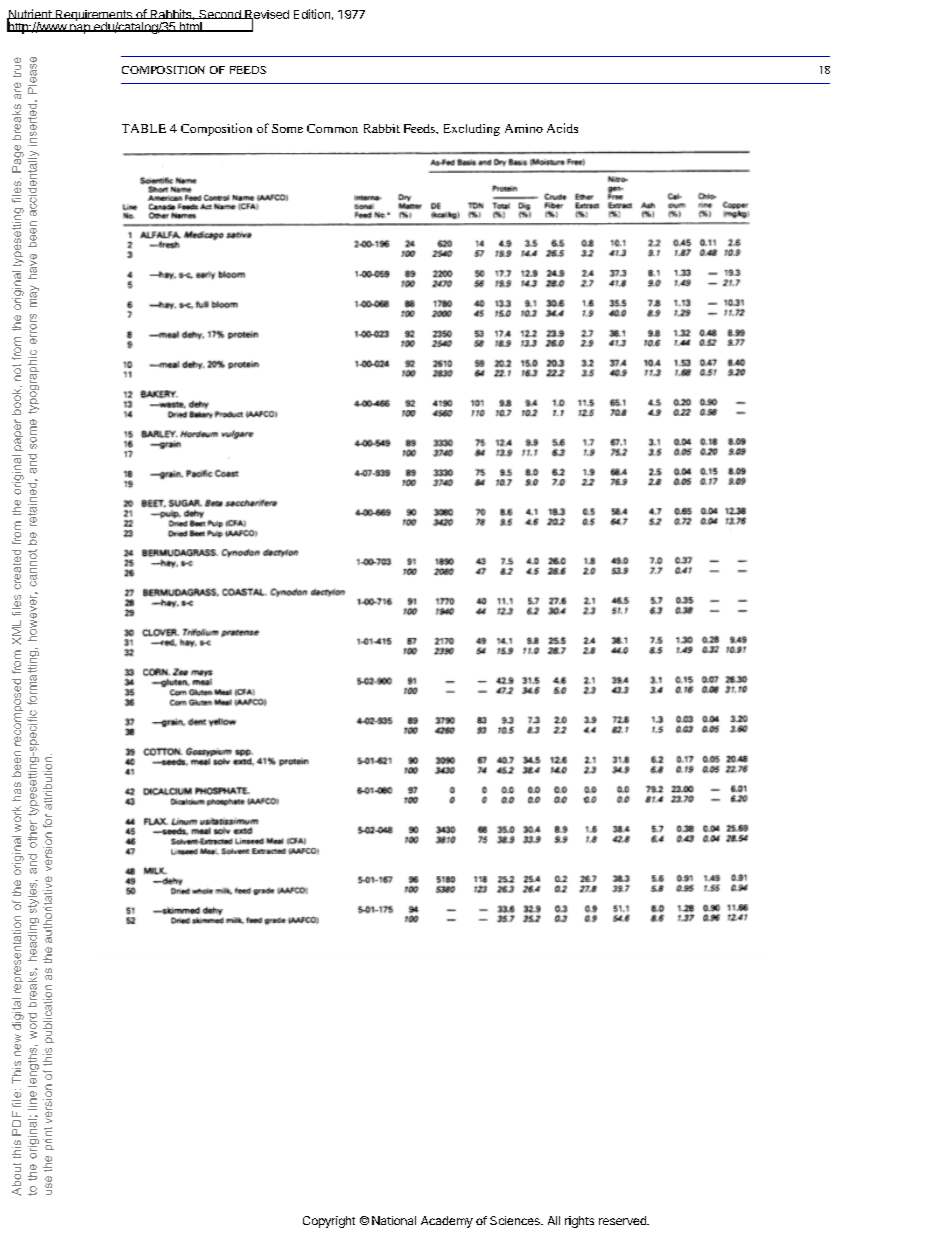 The height and width of the screenshot is (1233, 952). Describe the element at coordinates (579, 1222) in the screenshot. I see `rights` at that location.
